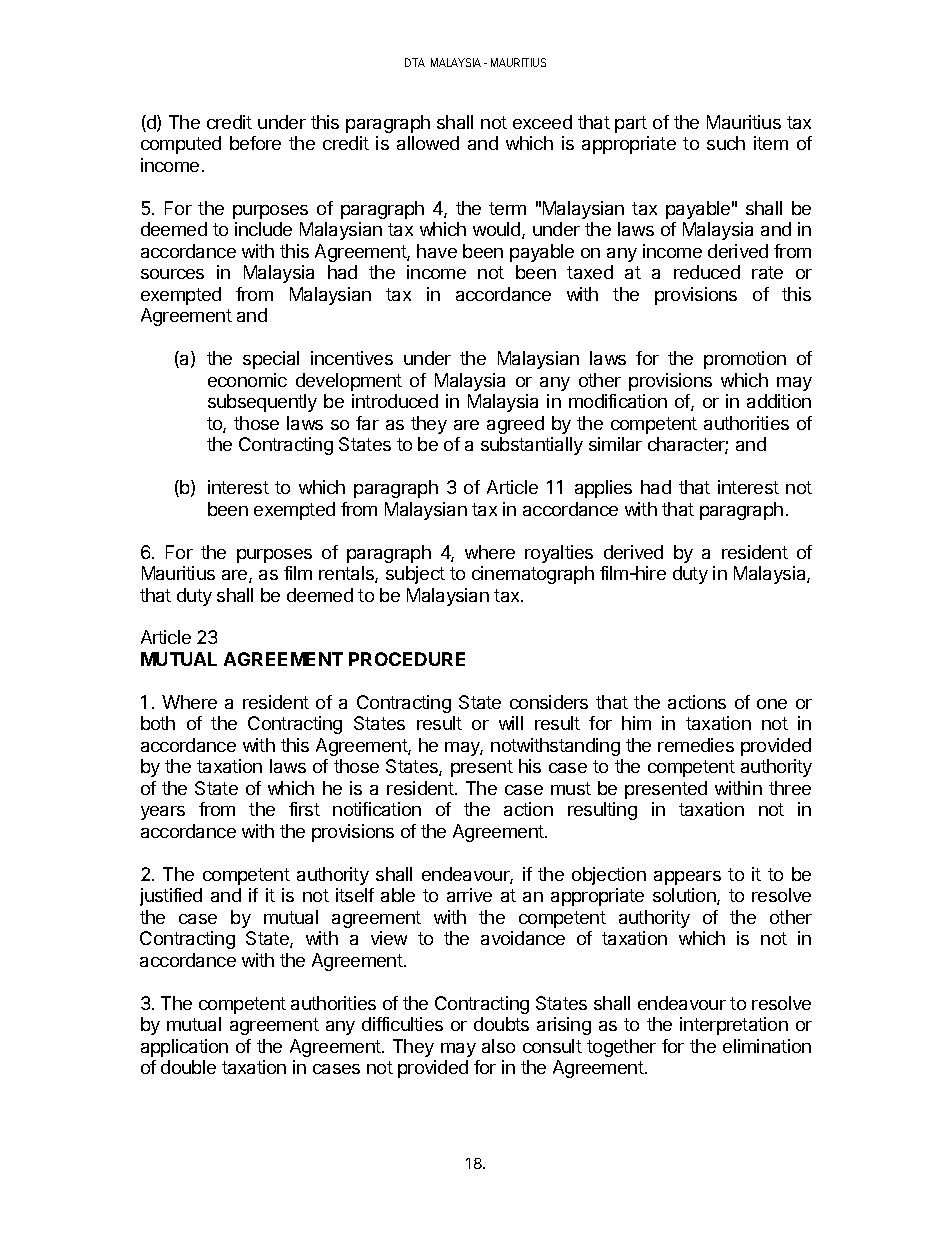  What do you see at coordinates (415, 62) in the image?
I see `DTA` at bounding box center [415, 62].
